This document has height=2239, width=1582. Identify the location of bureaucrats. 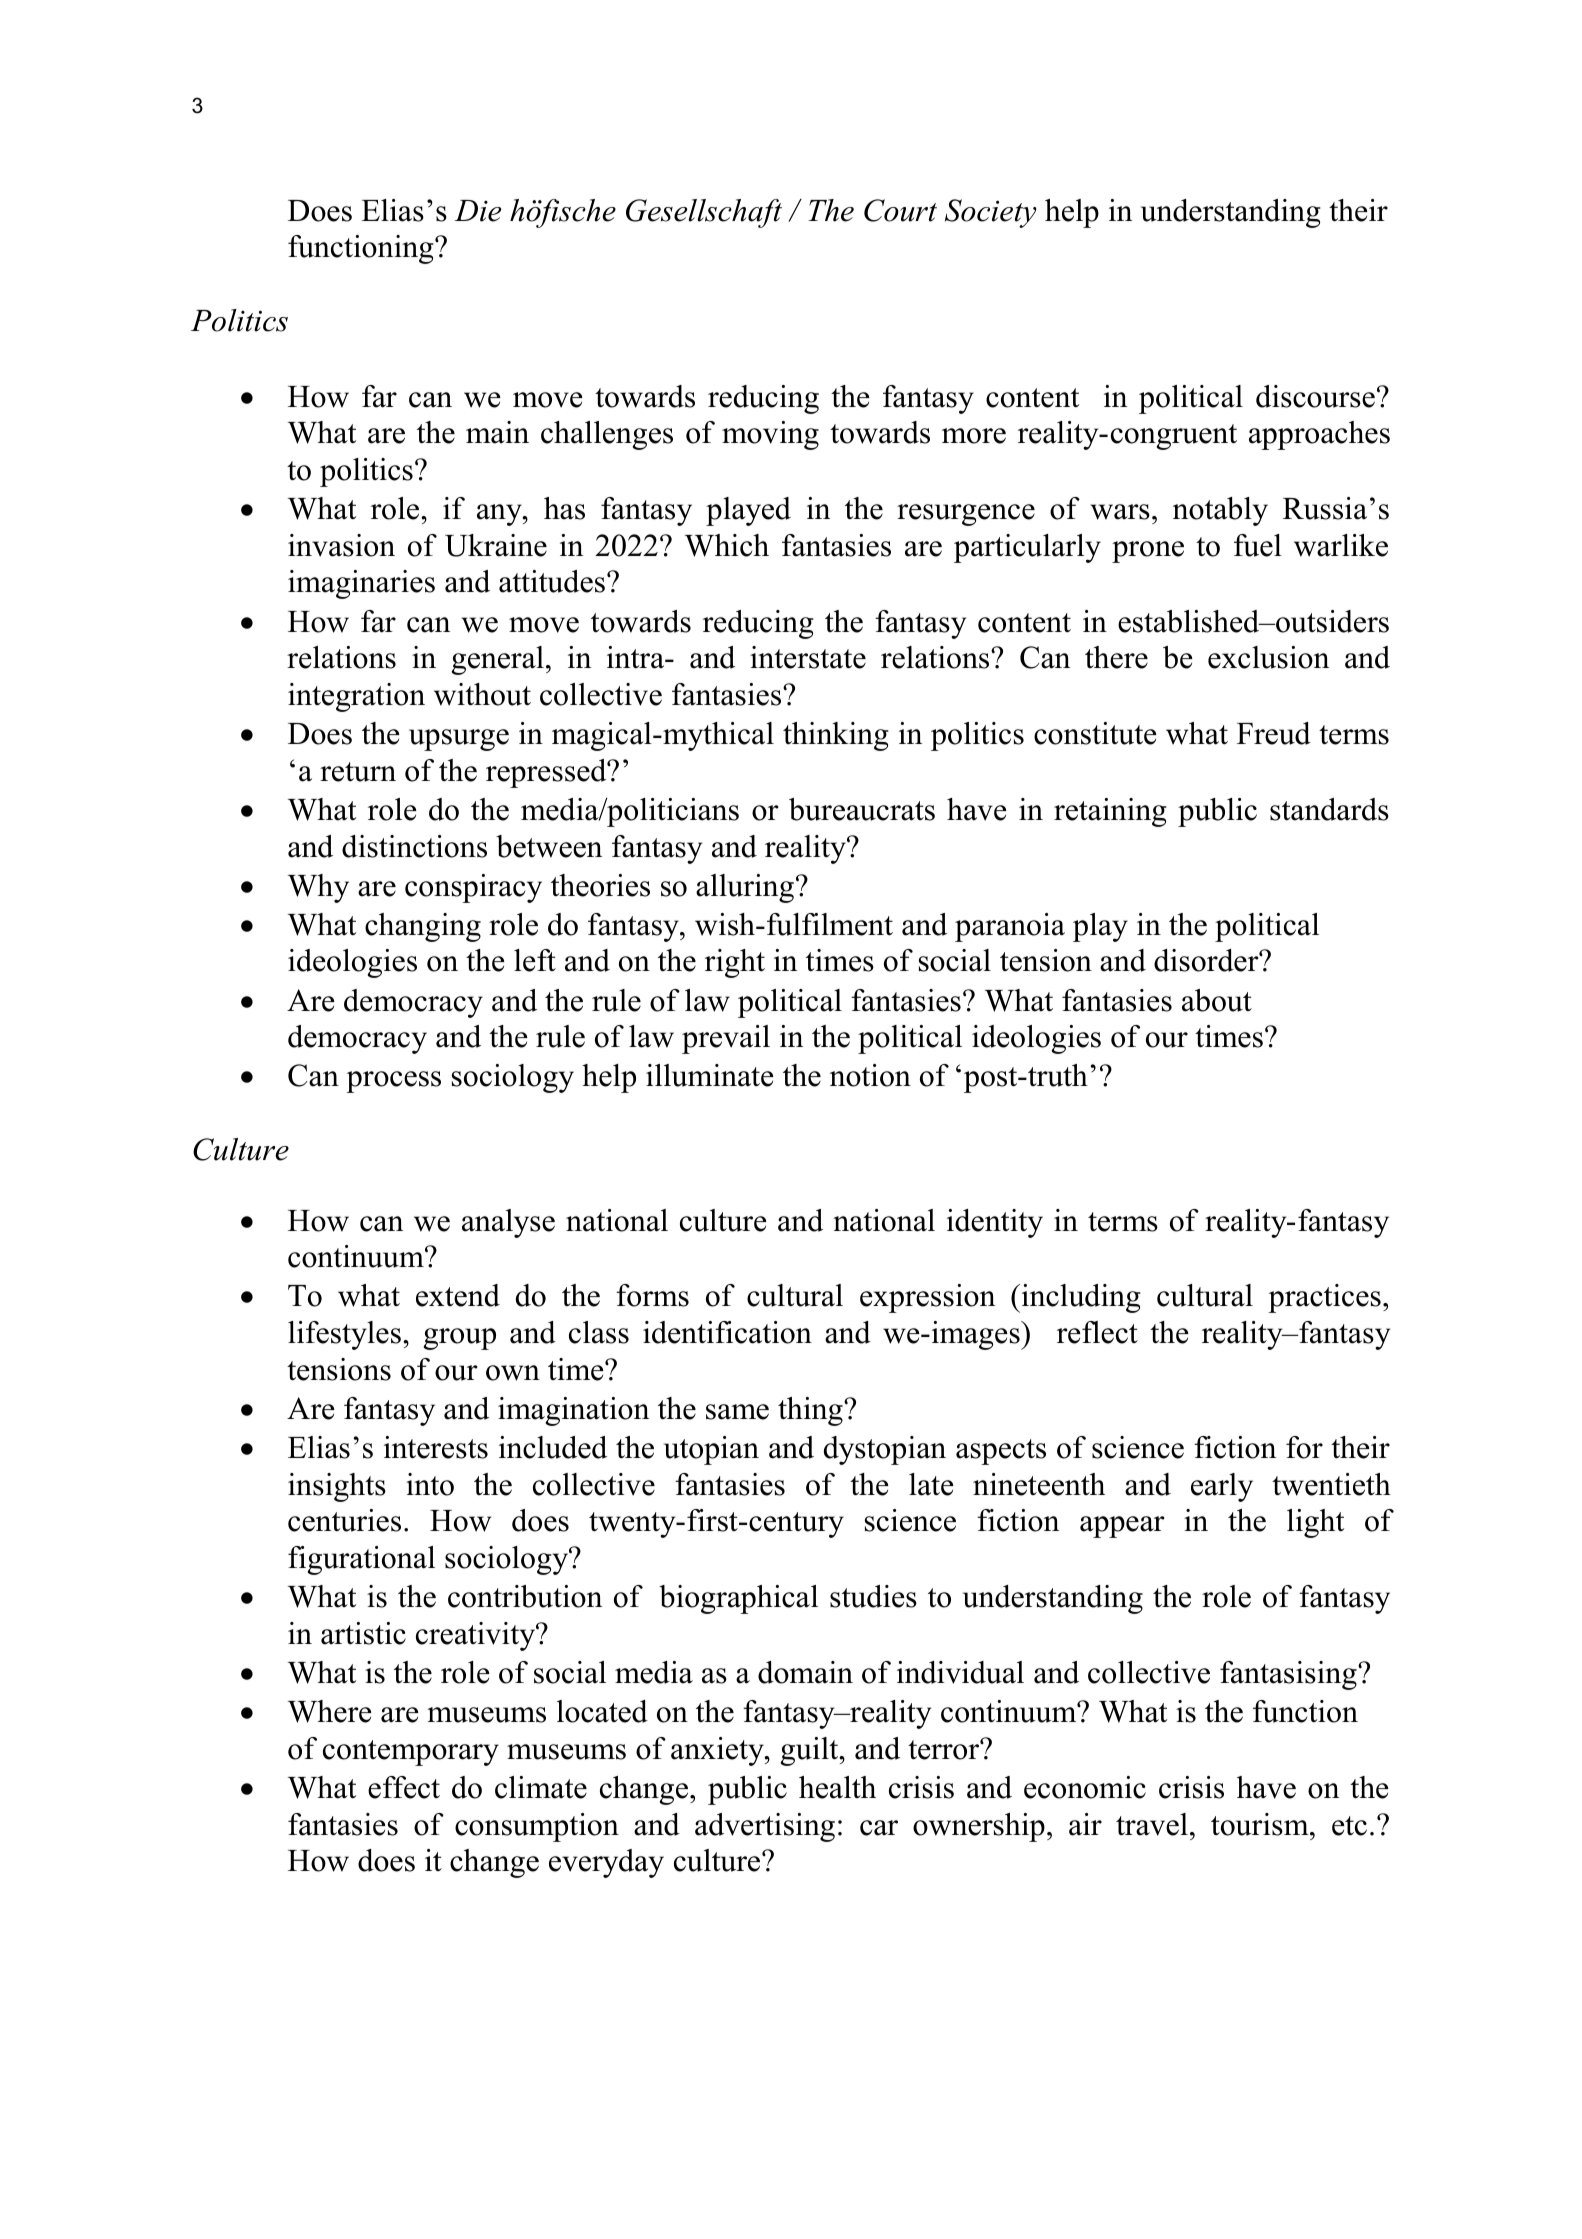
(862, 809).
